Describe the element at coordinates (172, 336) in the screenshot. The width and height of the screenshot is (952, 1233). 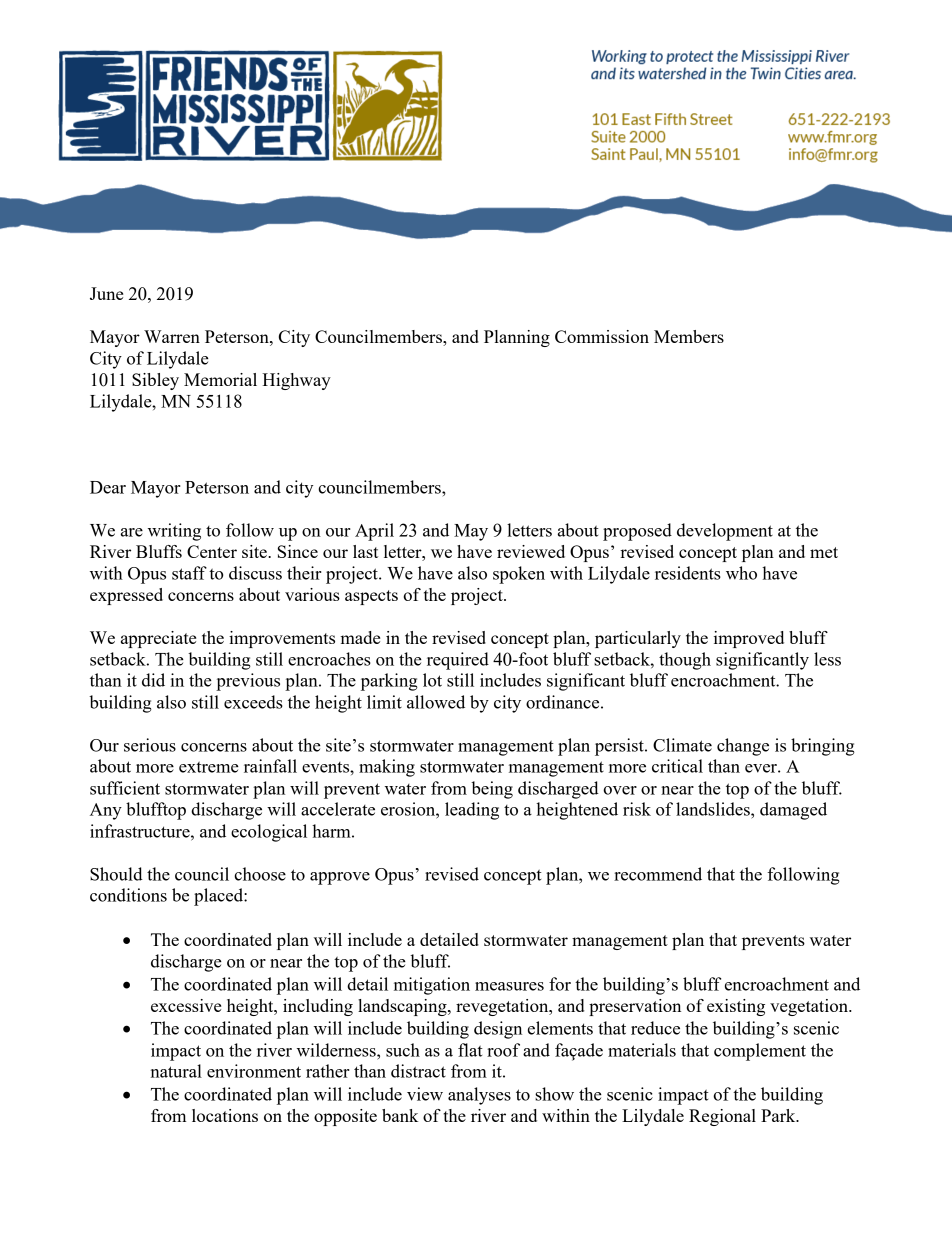
I see `Warren` at that location.
